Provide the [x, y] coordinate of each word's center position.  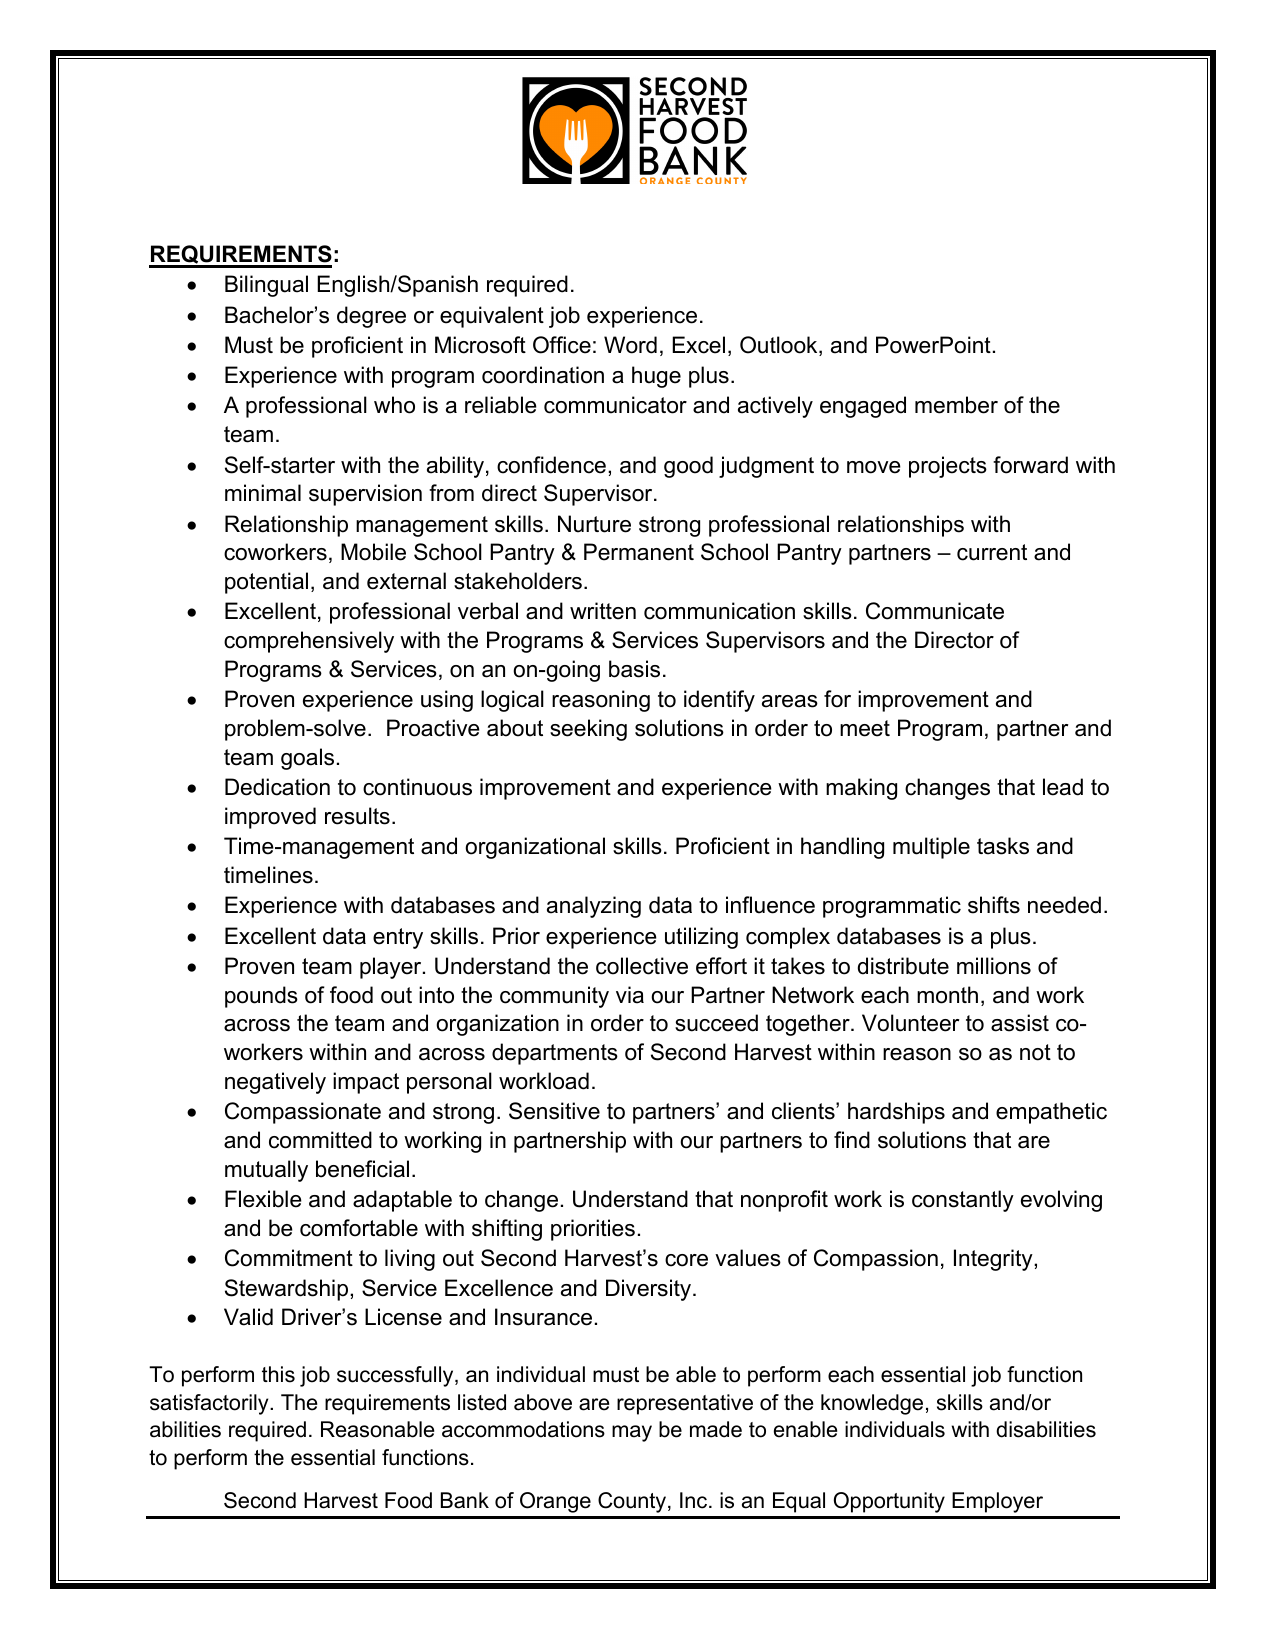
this [278, 1374]
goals [307, 759]
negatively [275, 1083]
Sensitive [554, 1111]
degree [371, 317]
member [956, 405]
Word [630, 345]
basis [634, 669]
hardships [896, 1113]
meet [865, 728]
